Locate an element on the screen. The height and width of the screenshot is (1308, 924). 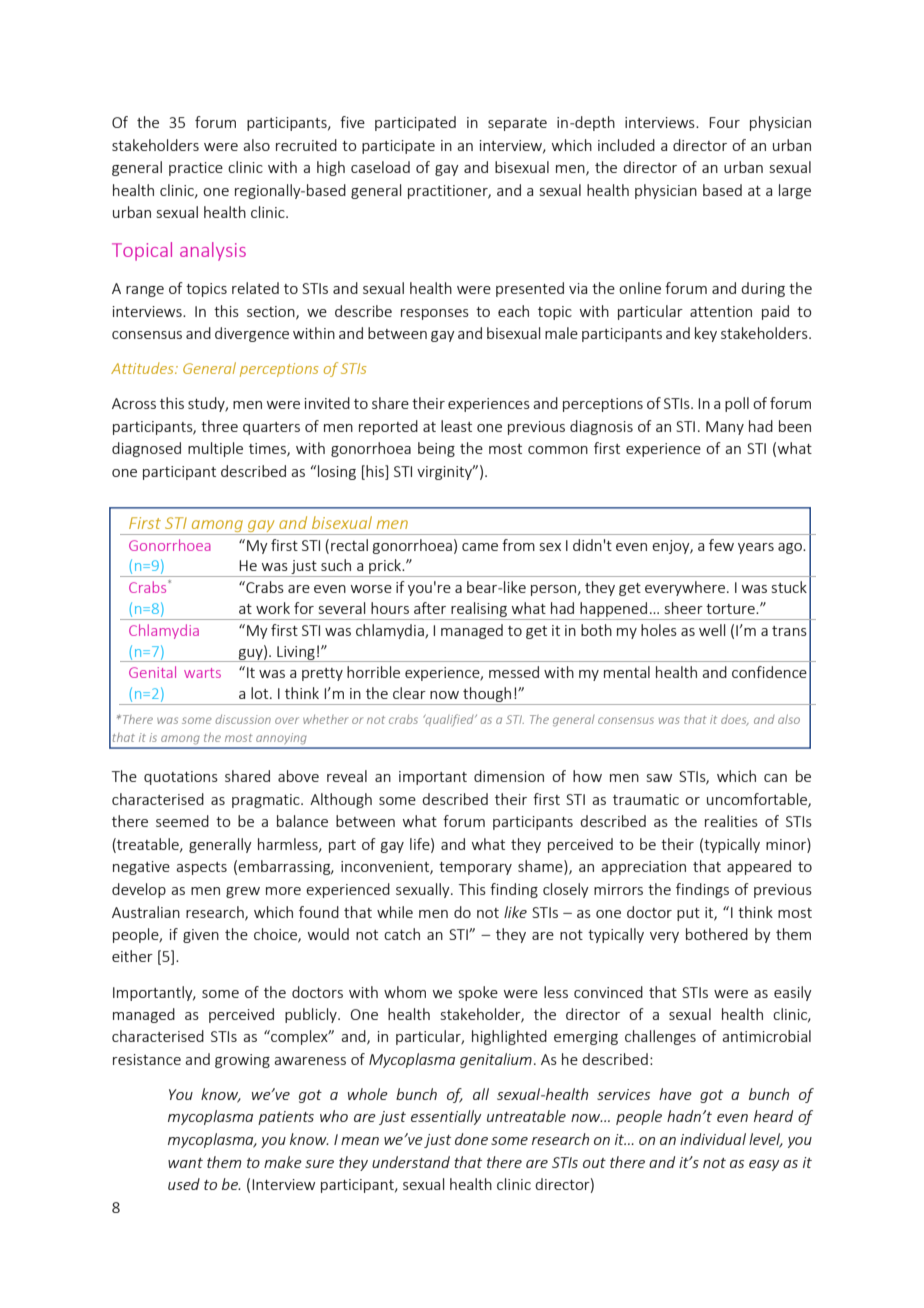
individual is located at coordinates (713, 1139).
